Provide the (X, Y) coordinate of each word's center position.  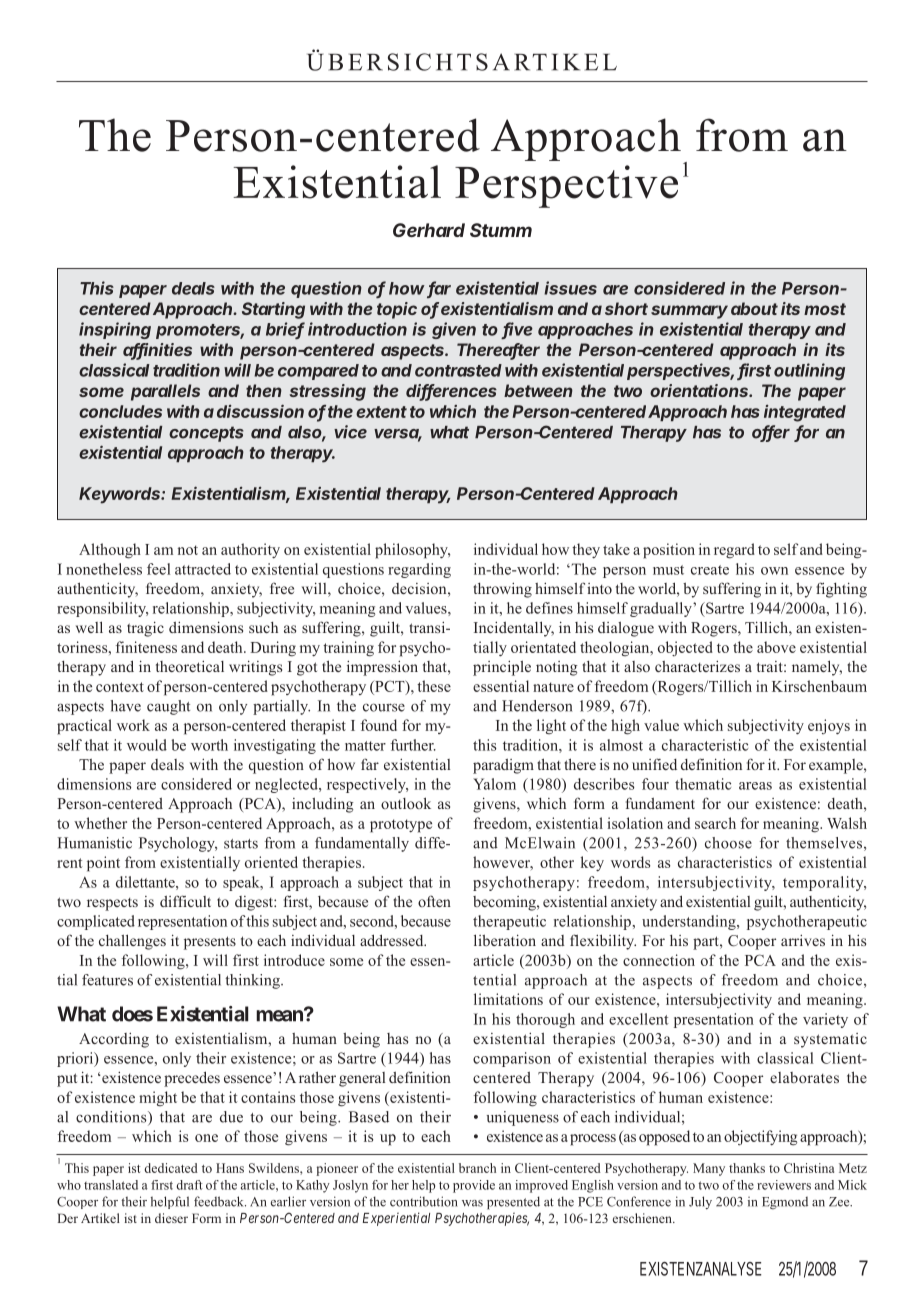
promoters (200, 331)
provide (474, 1186)
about (754, 308)
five (517, 330)
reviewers (784, 1185)
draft (189, 1185)
